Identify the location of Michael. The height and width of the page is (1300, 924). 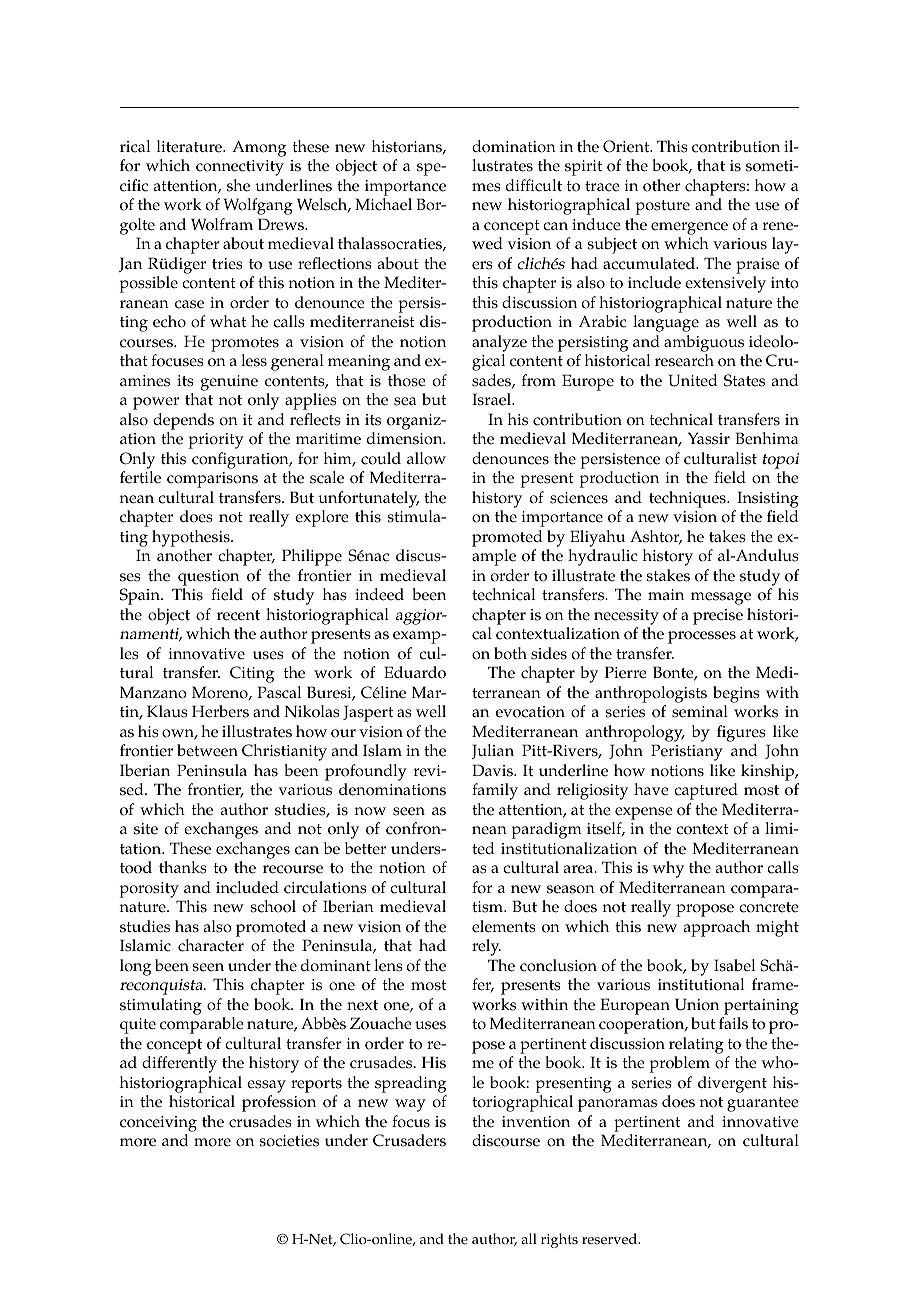
(383, 204).
